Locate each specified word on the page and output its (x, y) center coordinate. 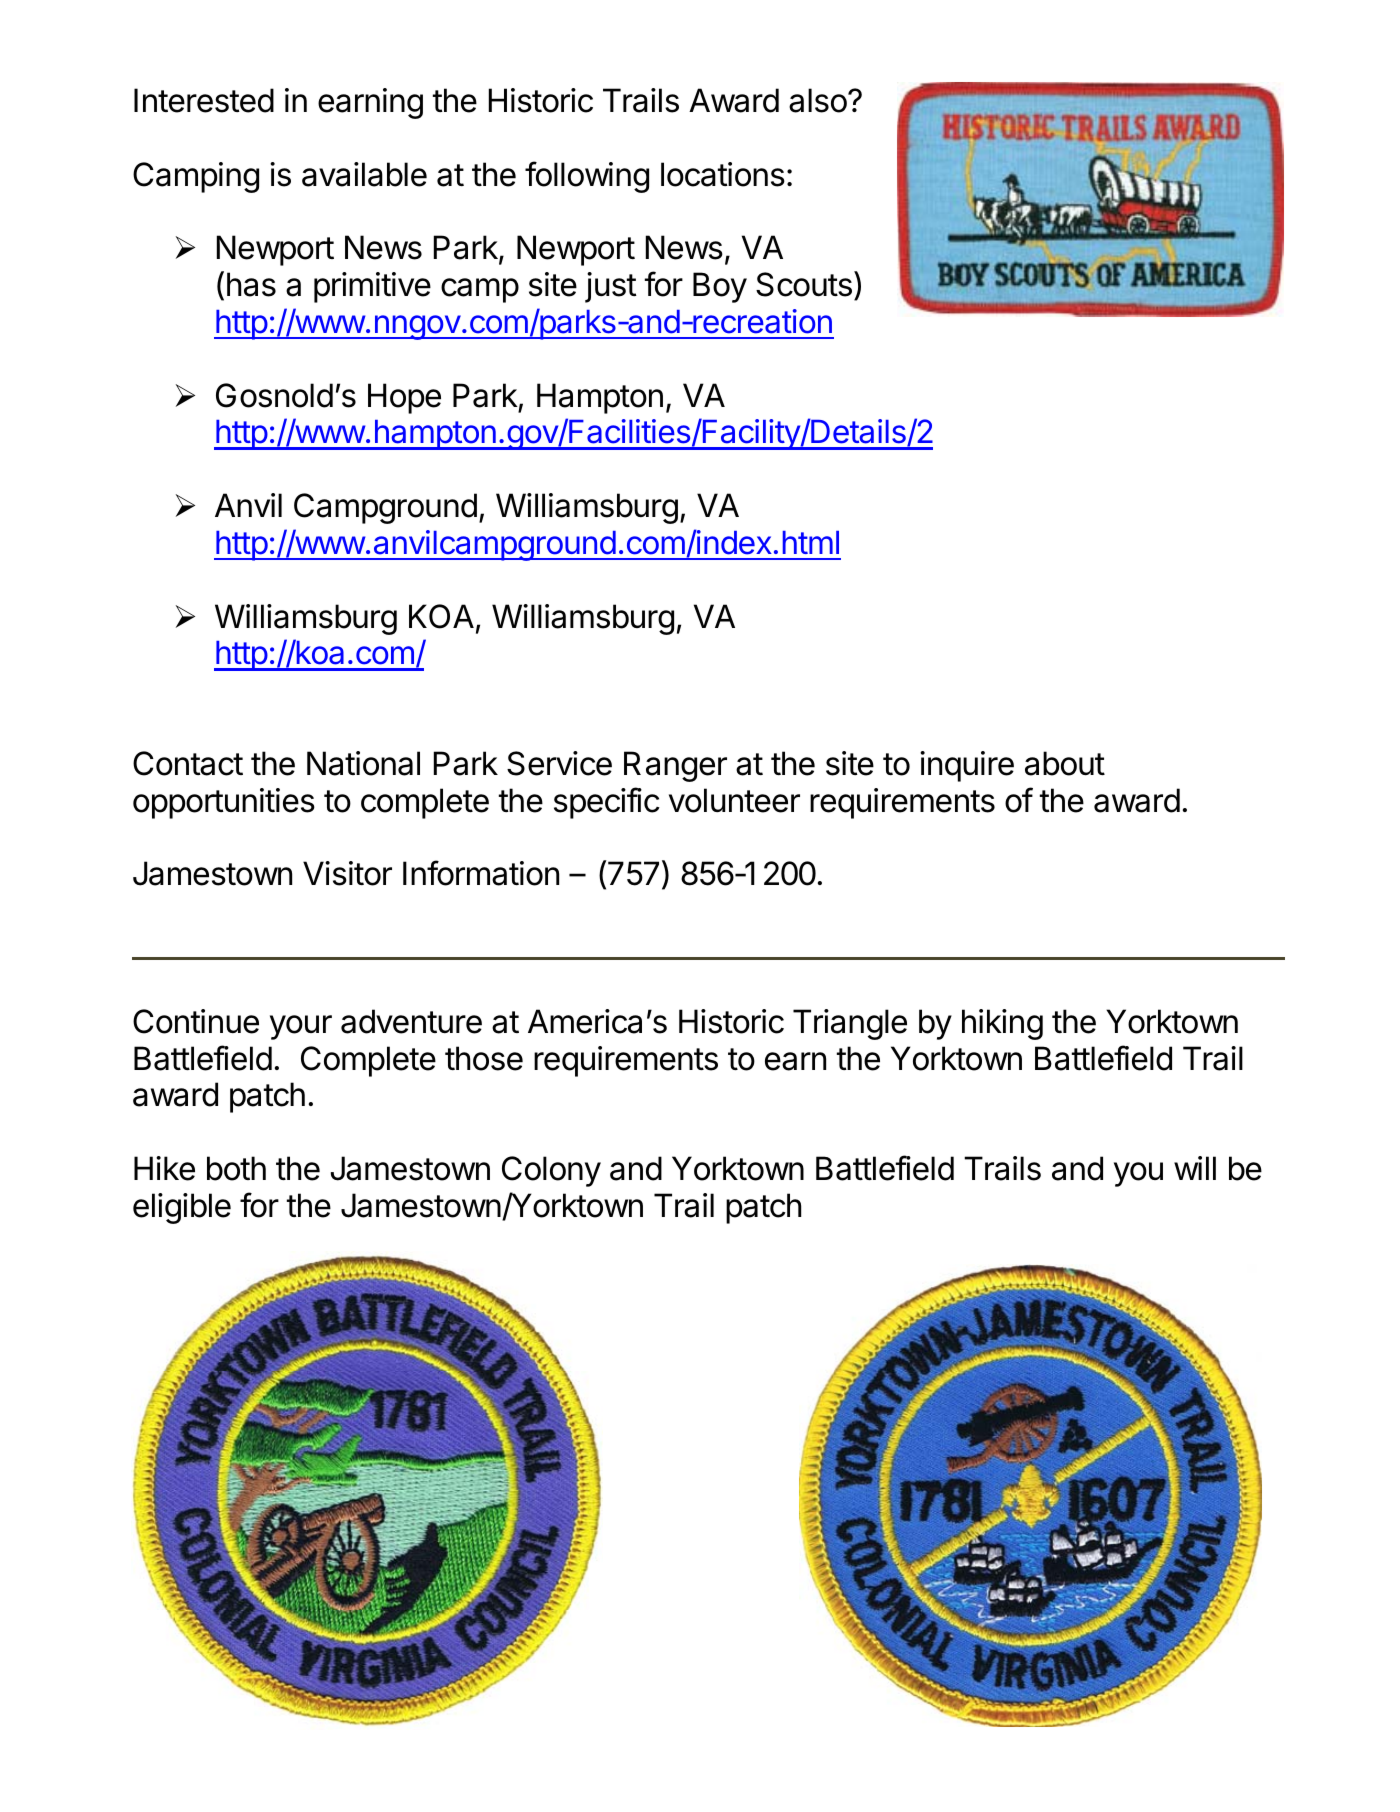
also (819, 100)
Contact (188, 763)
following (587, 177)
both (236, 1168)
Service (559, 763)
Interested (204, 100)
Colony (551, 1171)
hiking (1002, 1024)
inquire (967, 766)
